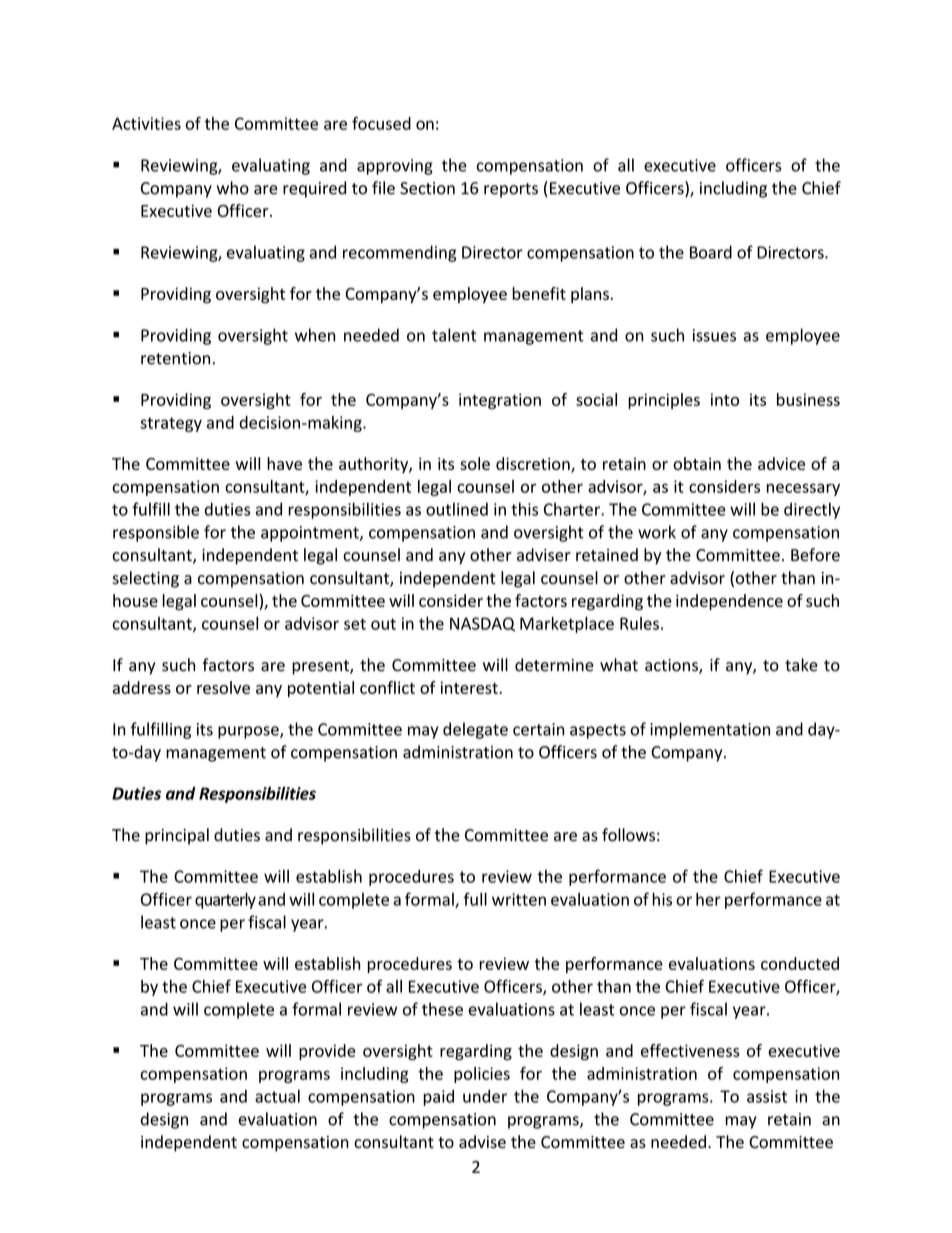  I want to click on retention, so click(175, 358).
